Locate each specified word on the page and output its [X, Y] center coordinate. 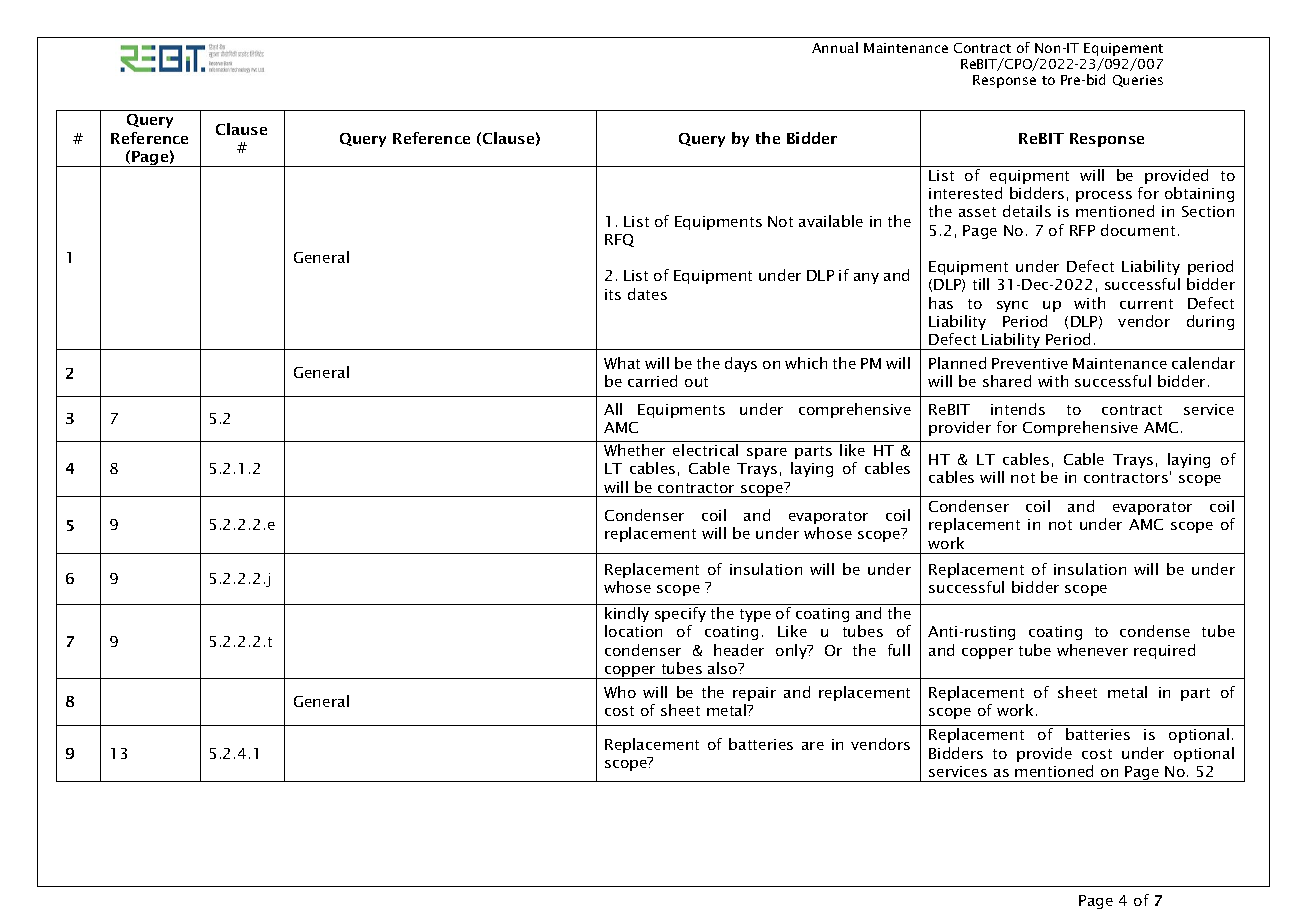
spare [767, 453]
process [1104, 196]
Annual [835, 47]
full [899, 650]
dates [647, 294]
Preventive [1030, 363]
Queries [1138, 81]
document [1138, 230]
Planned [957, 363]
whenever [1092, 650]
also [724, 668]
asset [977, 212]
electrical [705, 450]
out [696, 382]
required [1164, 651]
